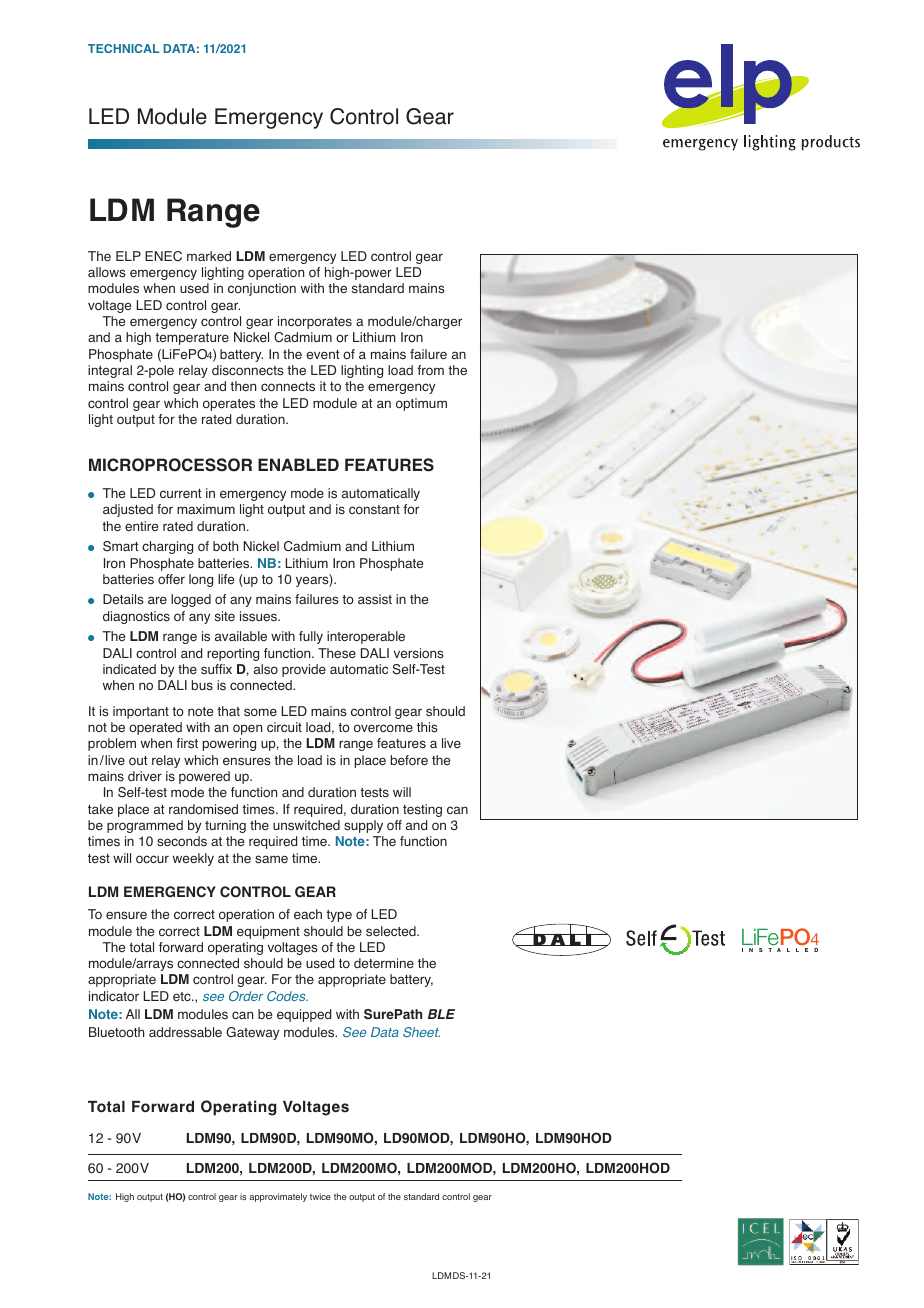 This image has height=1308, width=924. Describe the element at coordinates (430, 370) in the image. I see `from` at that location.
